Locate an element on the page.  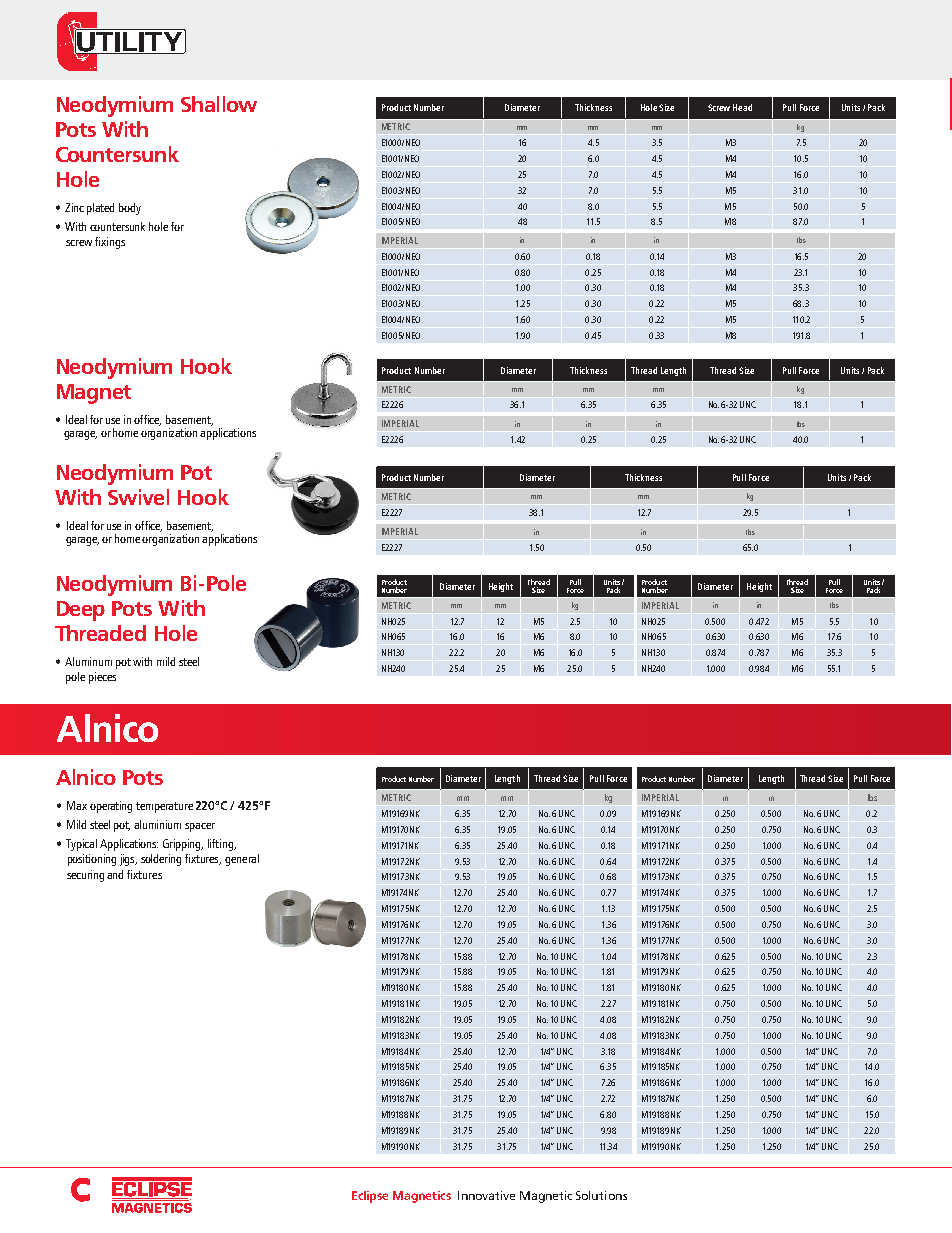
Innovative is located at coordinates (486, 1195).
